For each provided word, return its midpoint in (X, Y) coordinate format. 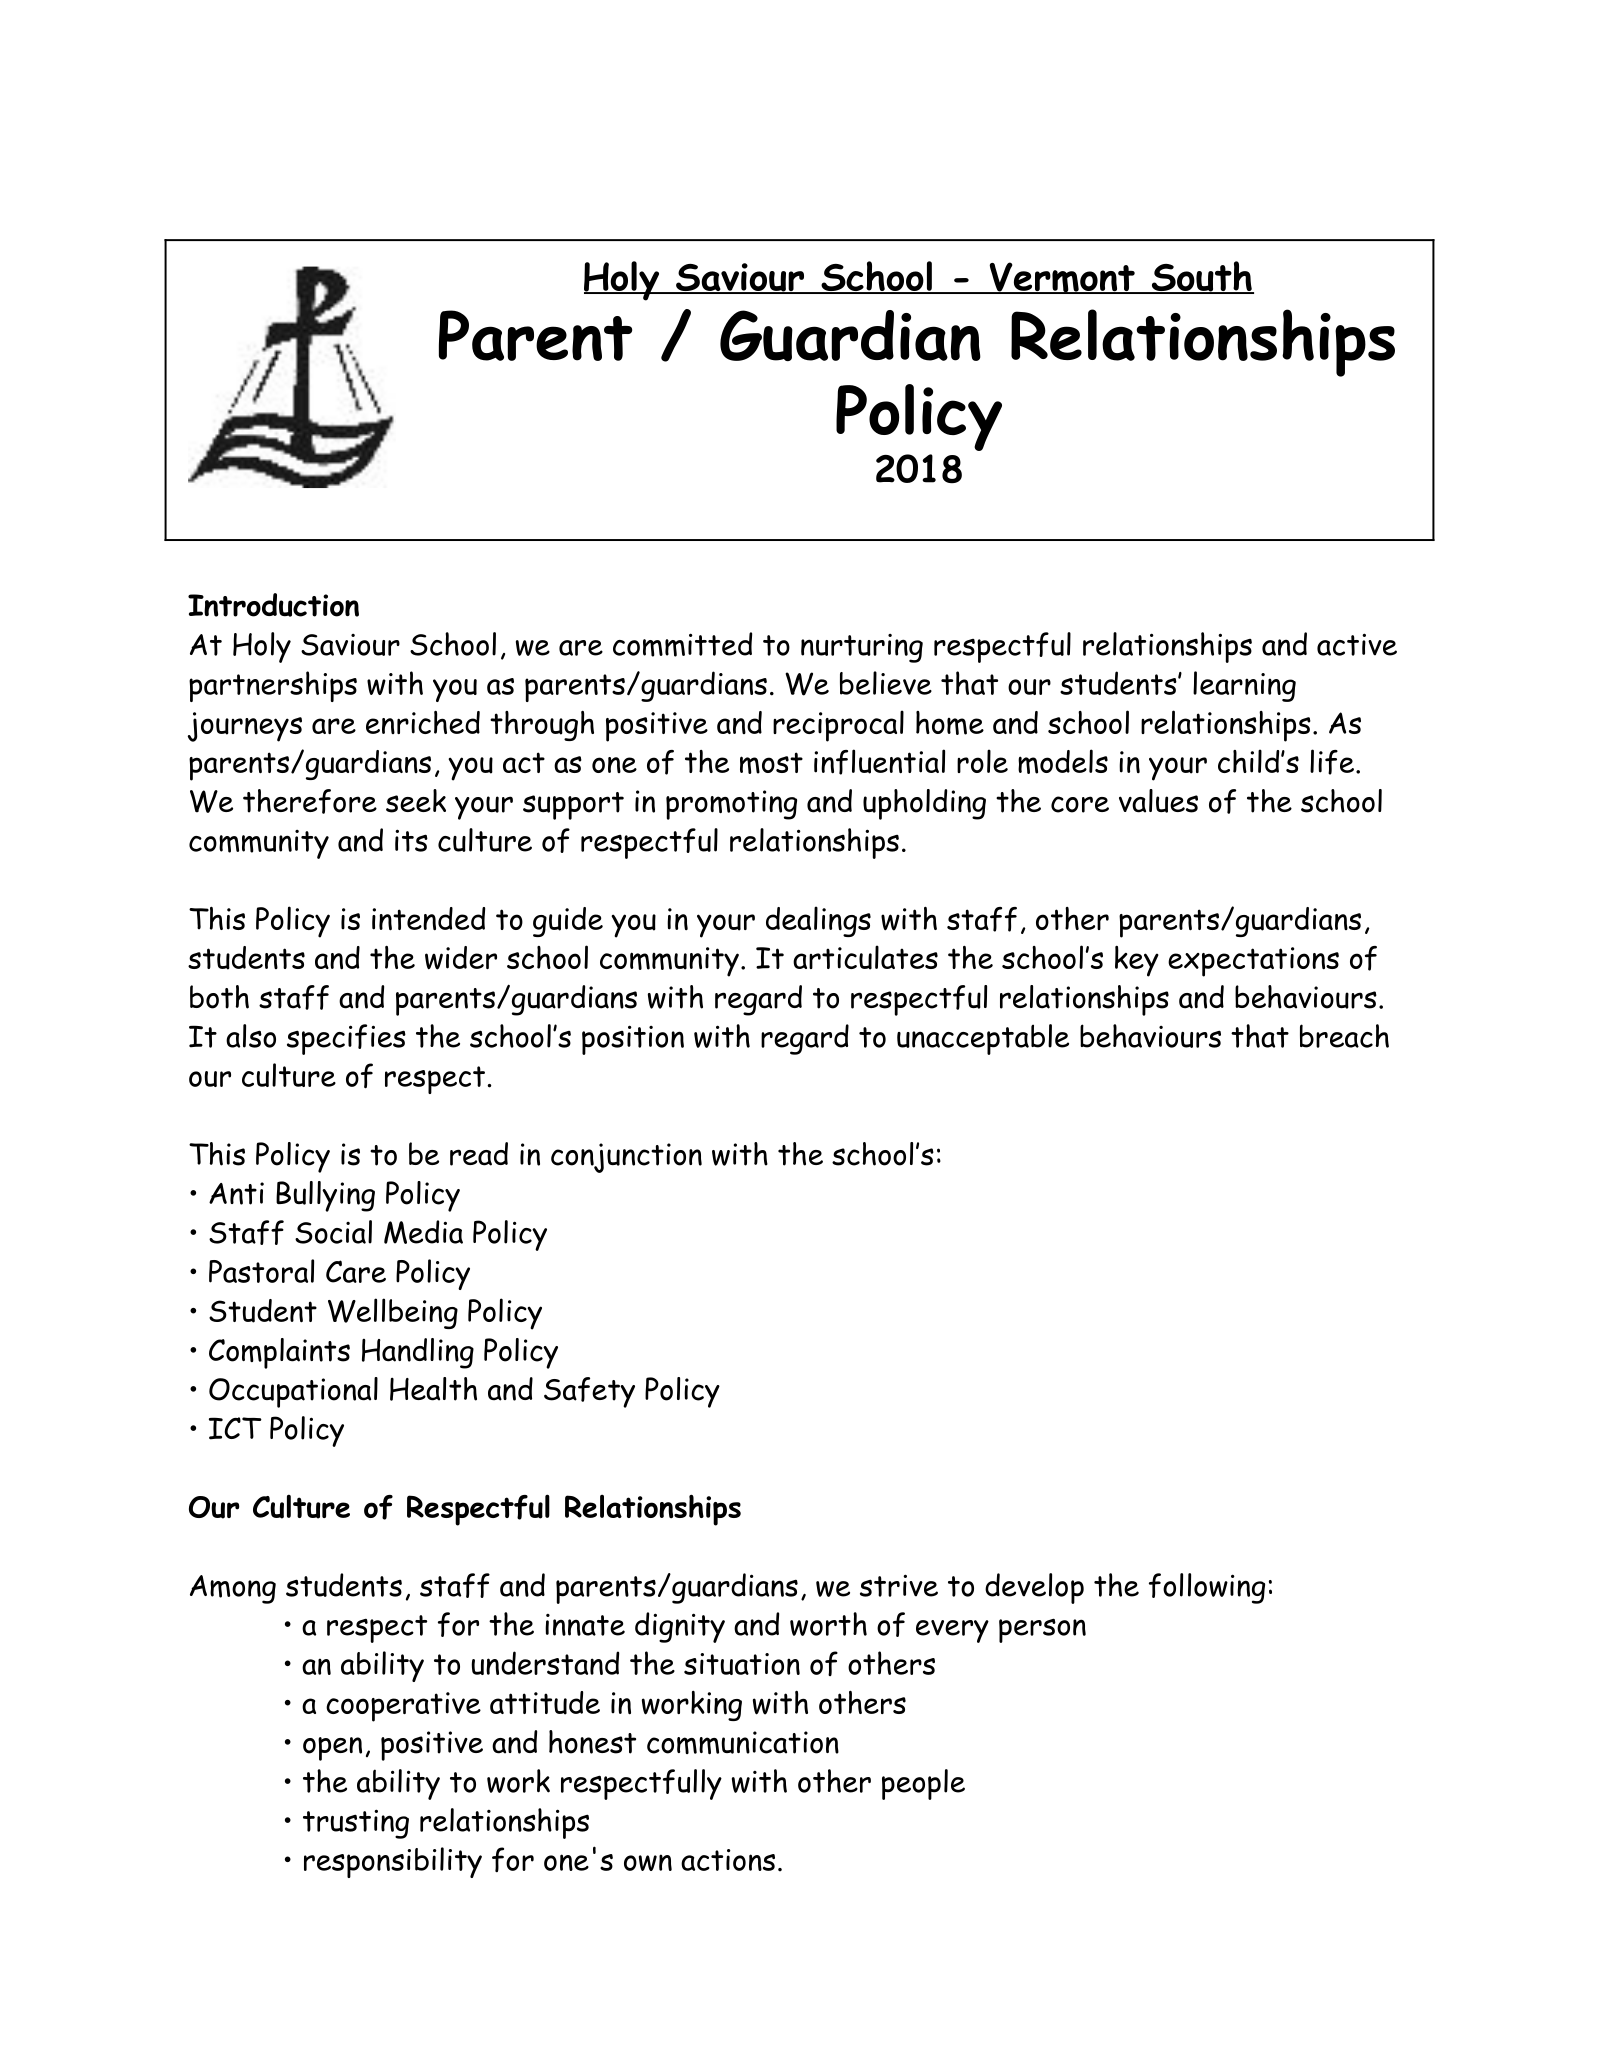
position (633, 1040)
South (1201, 277)
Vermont (1062, 278)
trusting (356, 1824)
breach (1344, 1036)
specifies (346, 1039)
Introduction (273, 605)
